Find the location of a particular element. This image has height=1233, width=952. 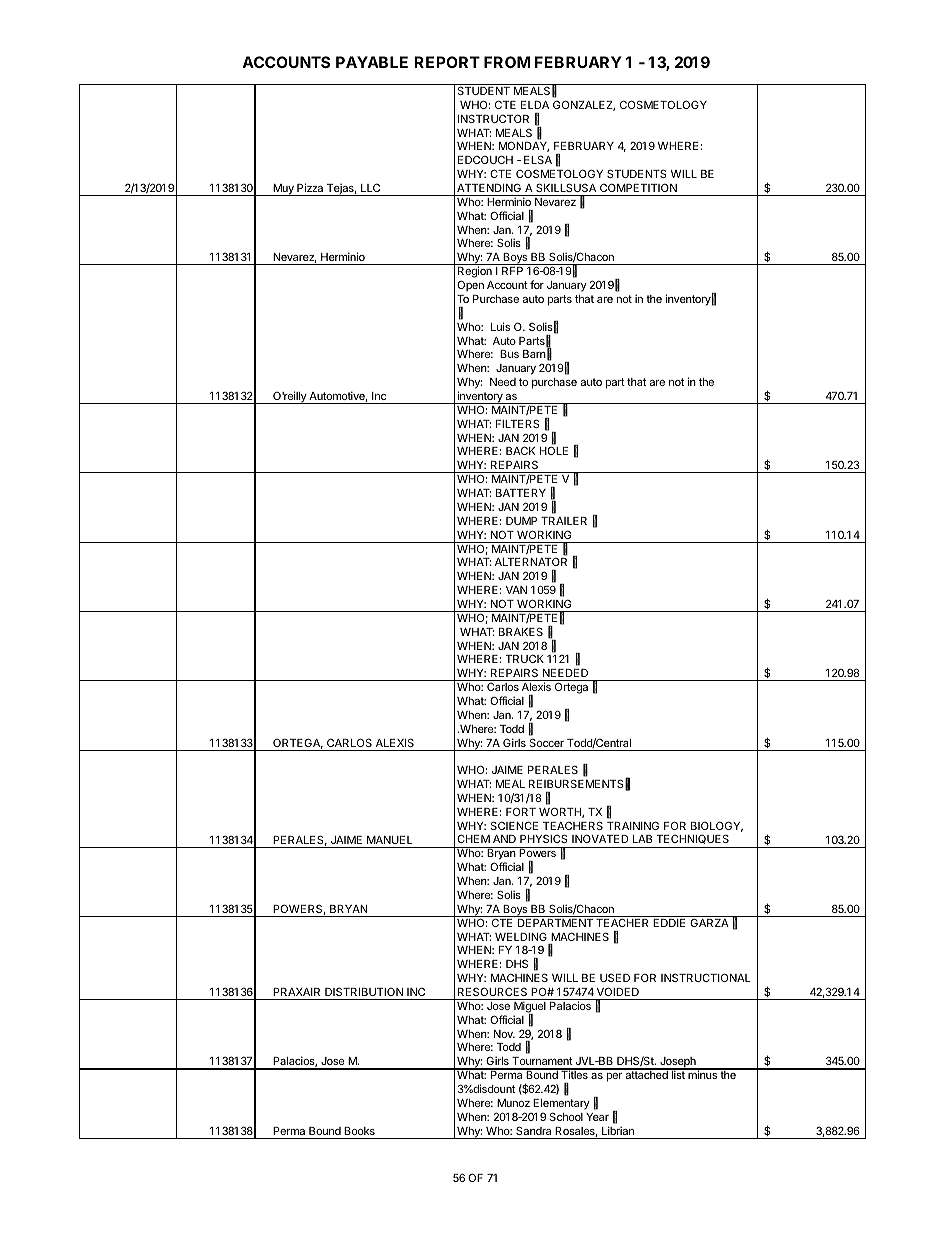

Munoz is located at coordinates (513, 1103).
